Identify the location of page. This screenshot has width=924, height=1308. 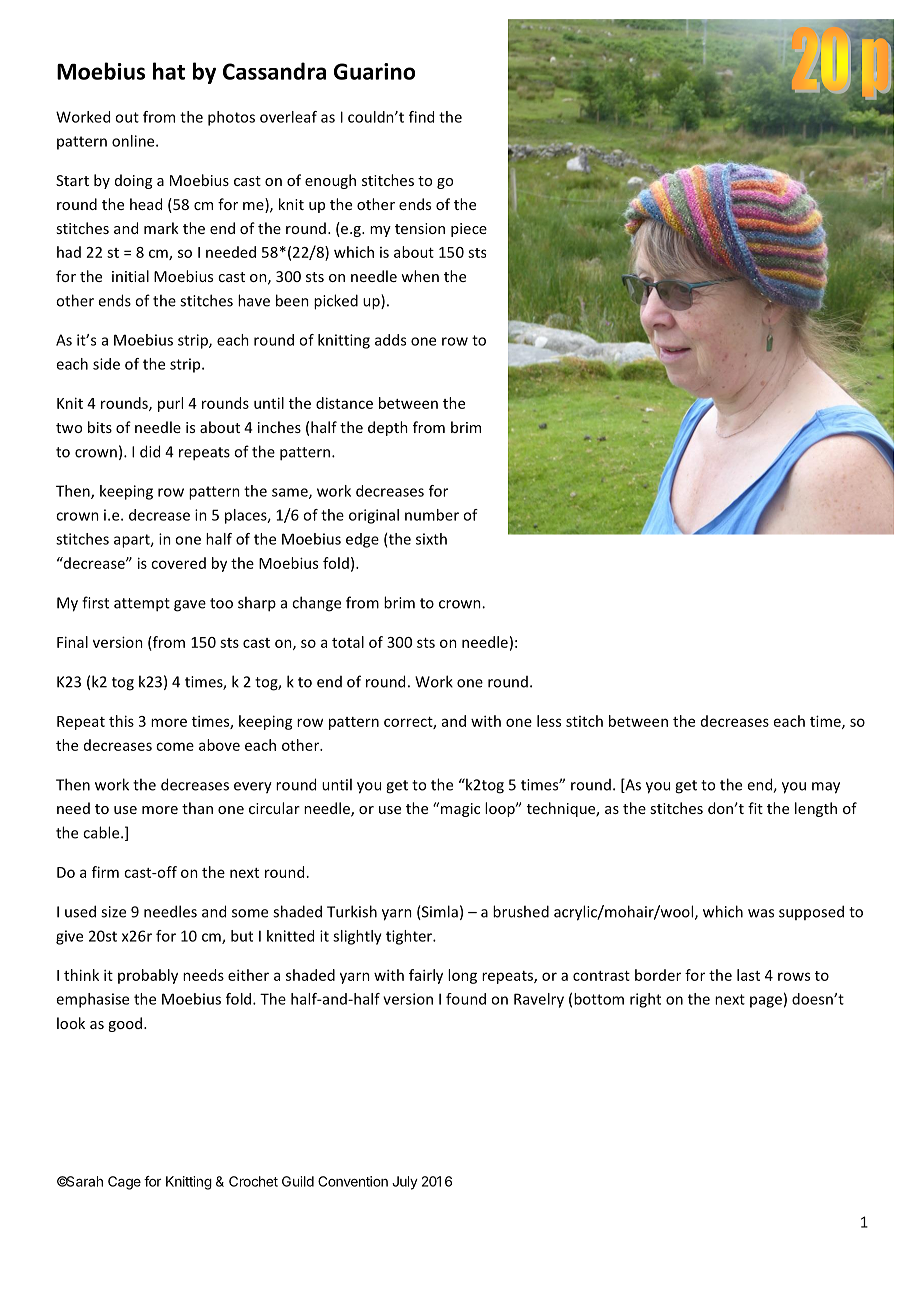
(766, 1002).
